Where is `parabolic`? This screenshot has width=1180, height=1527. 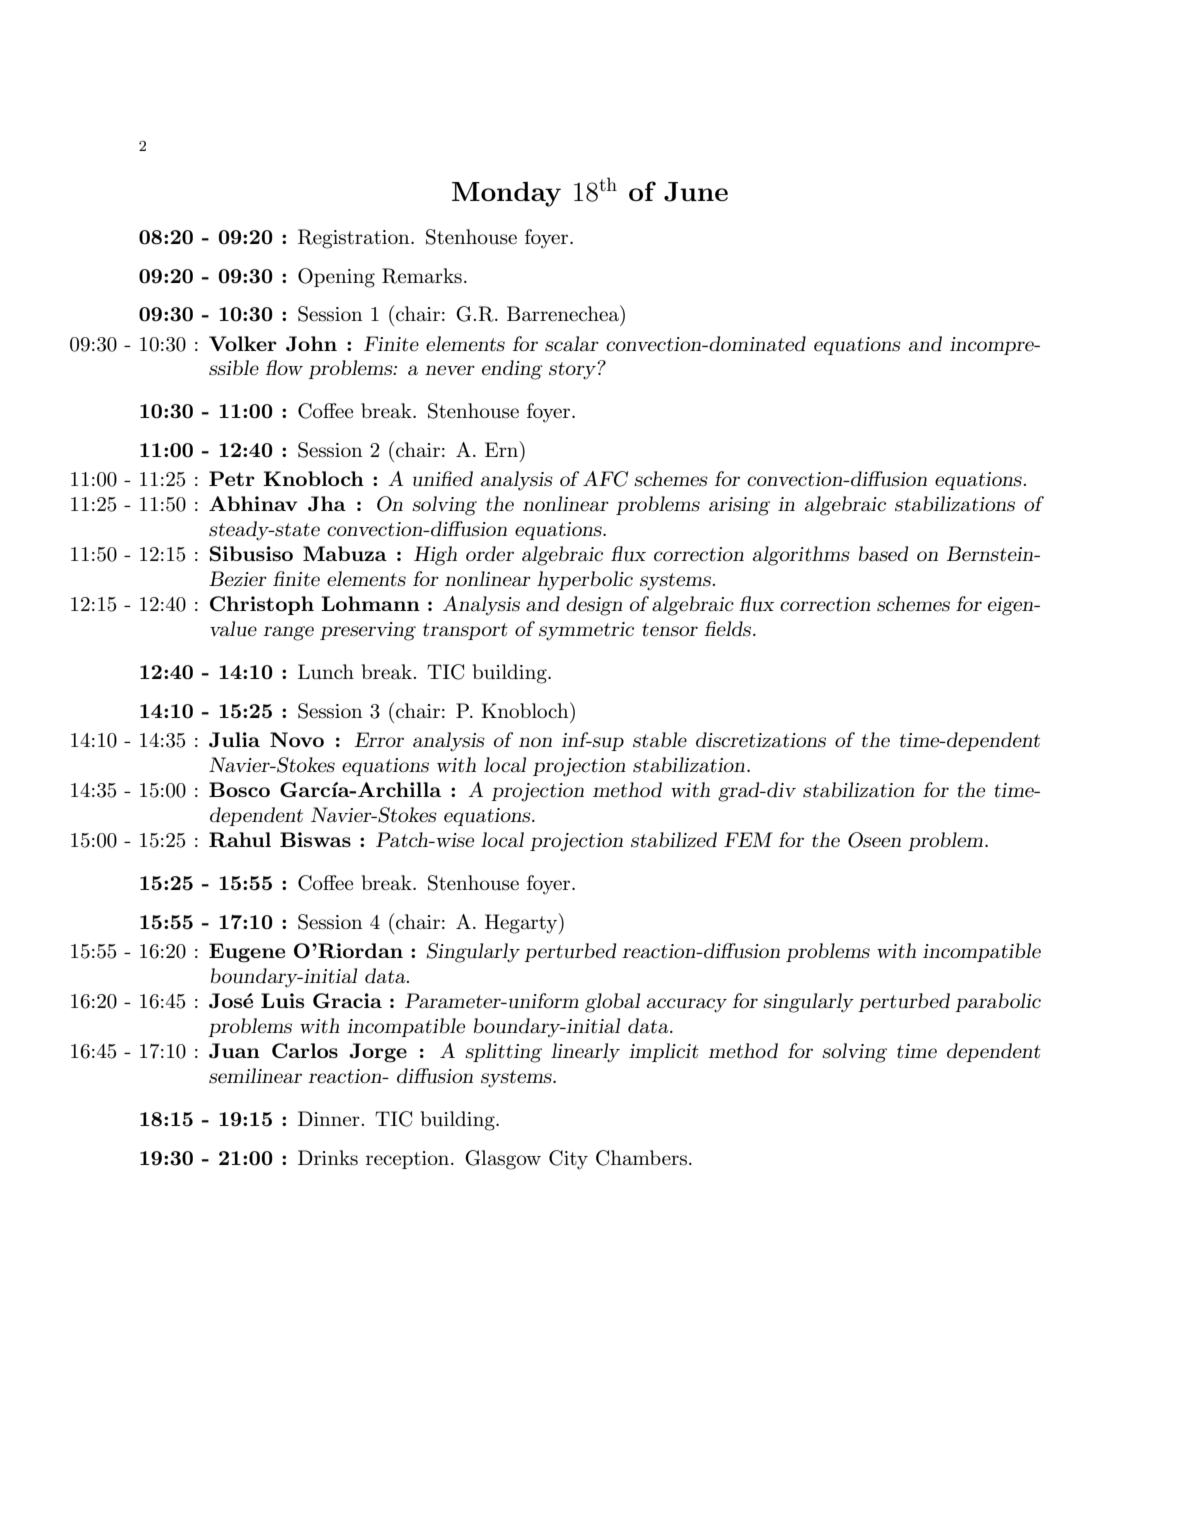
parabolic is located at coordinates (998, 1002).
